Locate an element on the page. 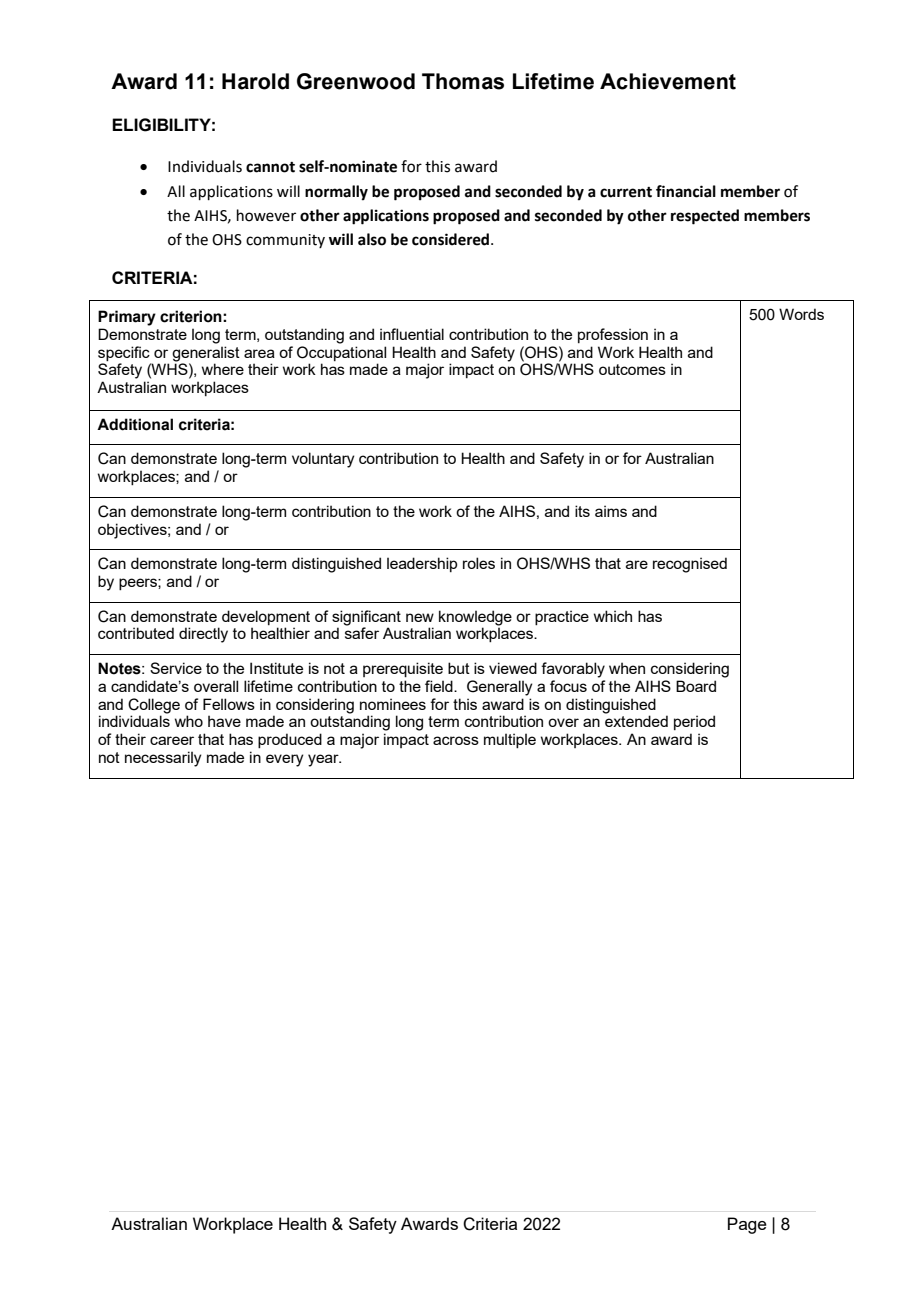 This page has height=1308, width=924. period is located at coordinates (694, 722).
